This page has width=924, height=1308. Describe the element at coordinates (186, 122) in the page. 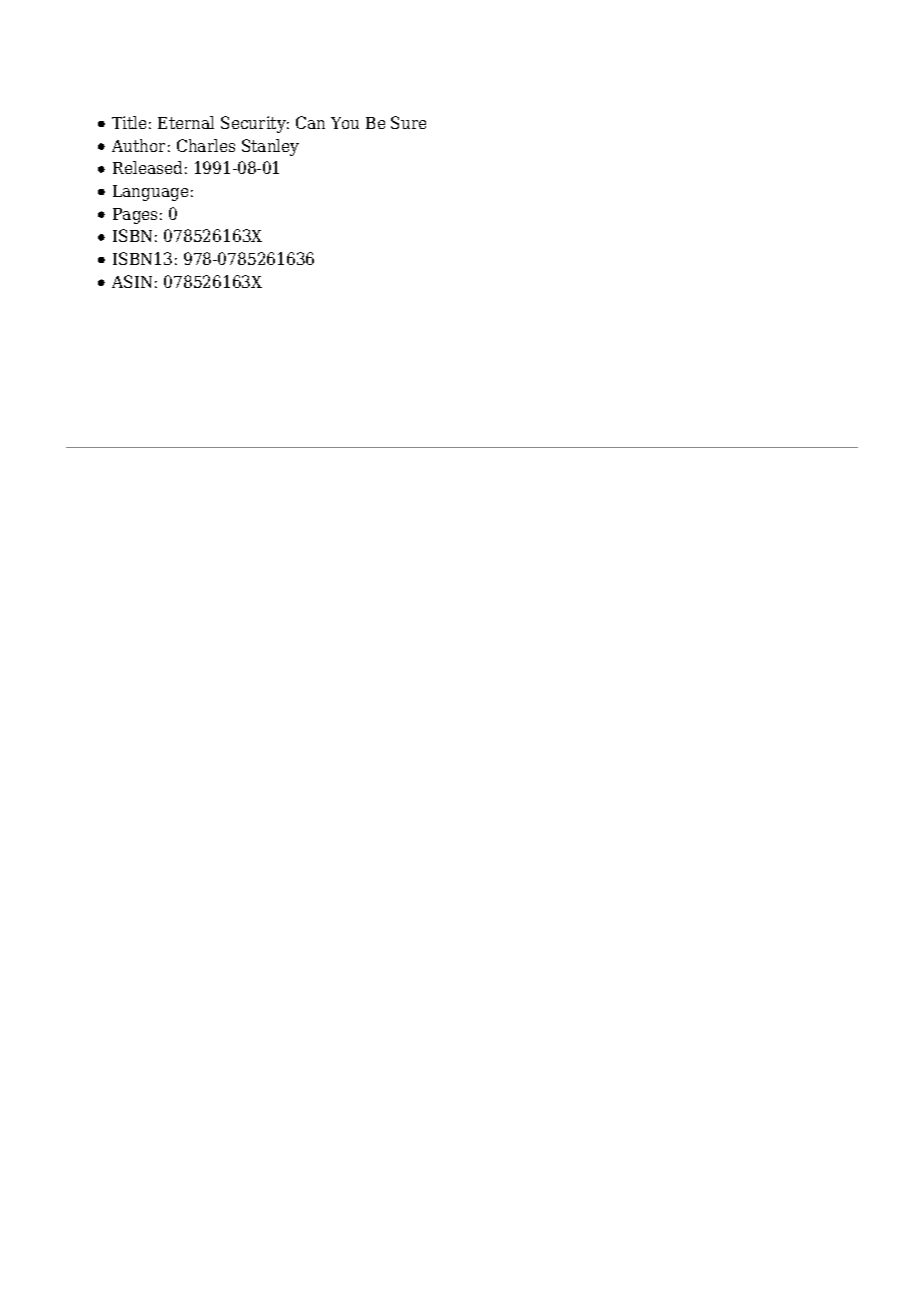

I see `Eternal` at that location.
